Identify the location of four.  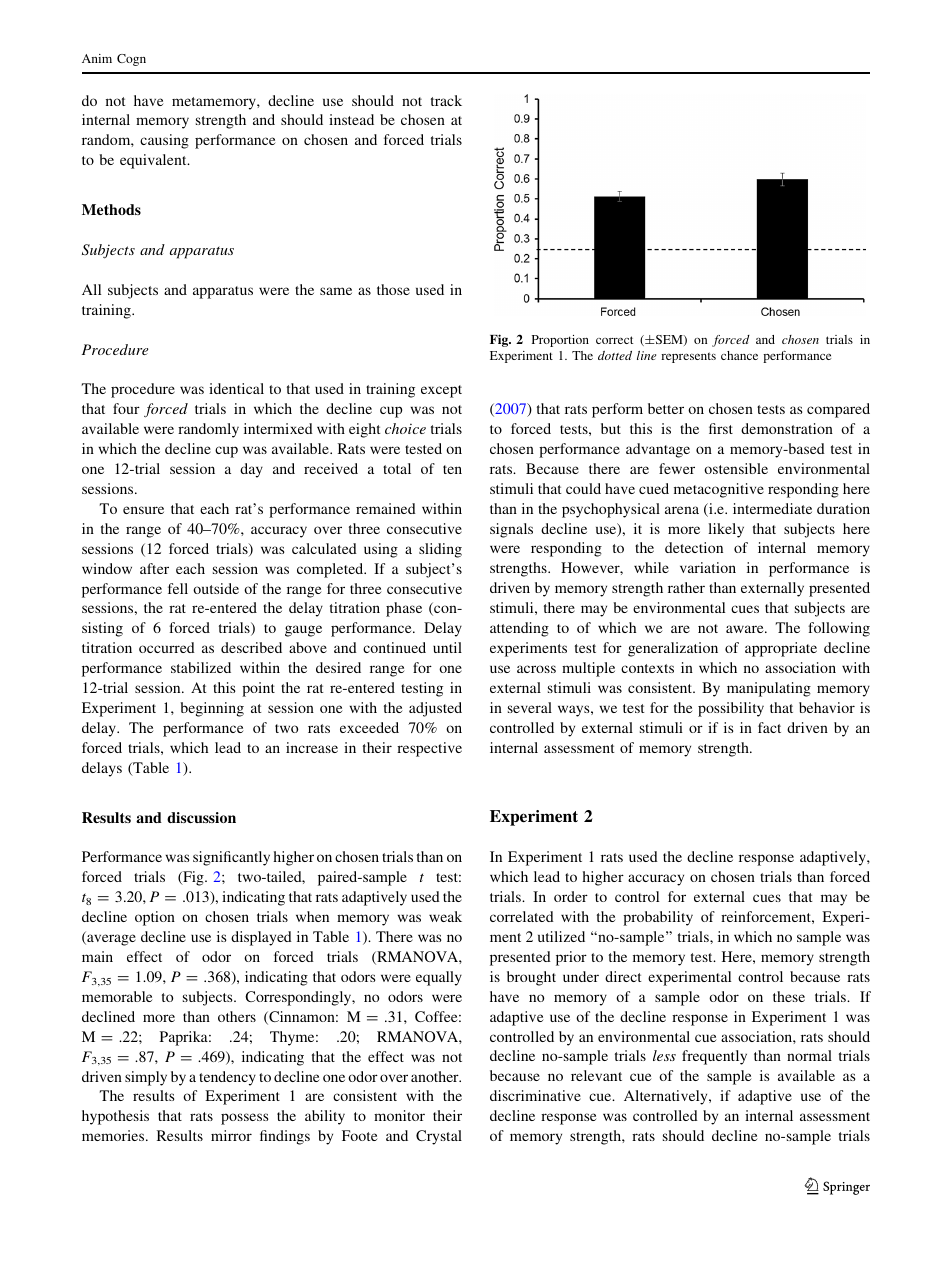
(126, 408).
